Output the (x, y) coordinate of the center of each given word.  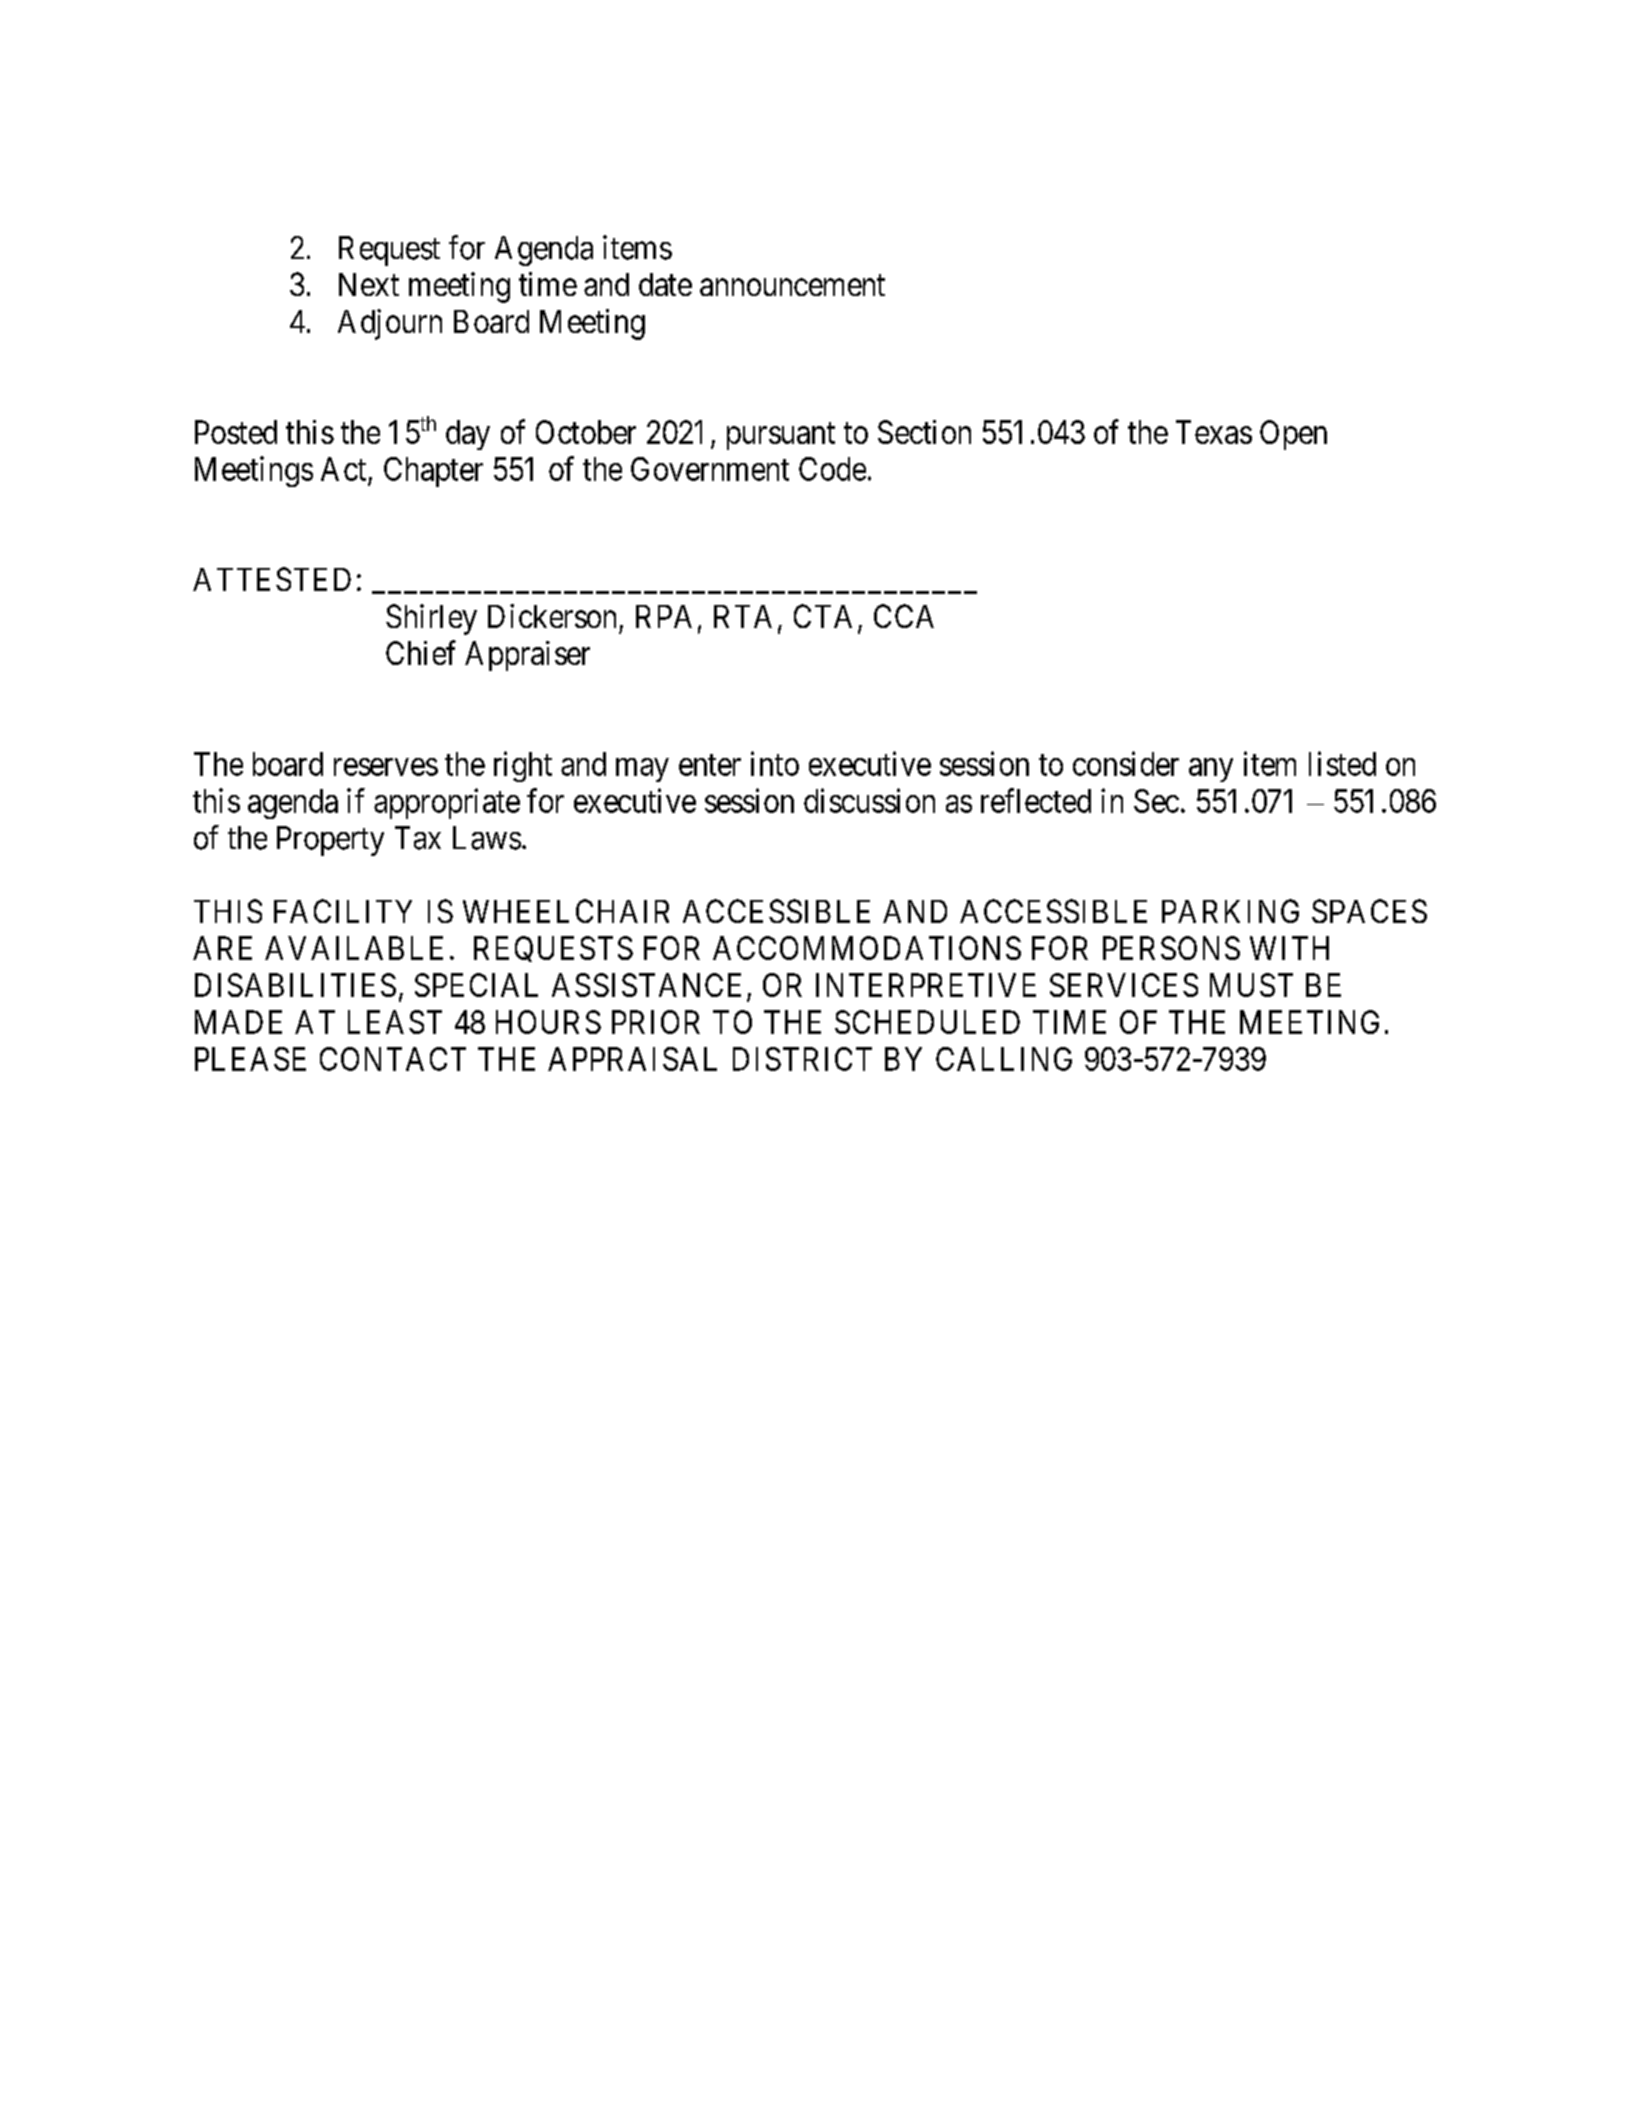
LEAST (395, 1022)
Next (369, 284)
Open (1293, 435)
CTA (823, 616)
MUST (1251, 985)
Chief (421, 652)
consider (1126, 763)
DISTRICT (802, 1059)
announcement (792, 285)
